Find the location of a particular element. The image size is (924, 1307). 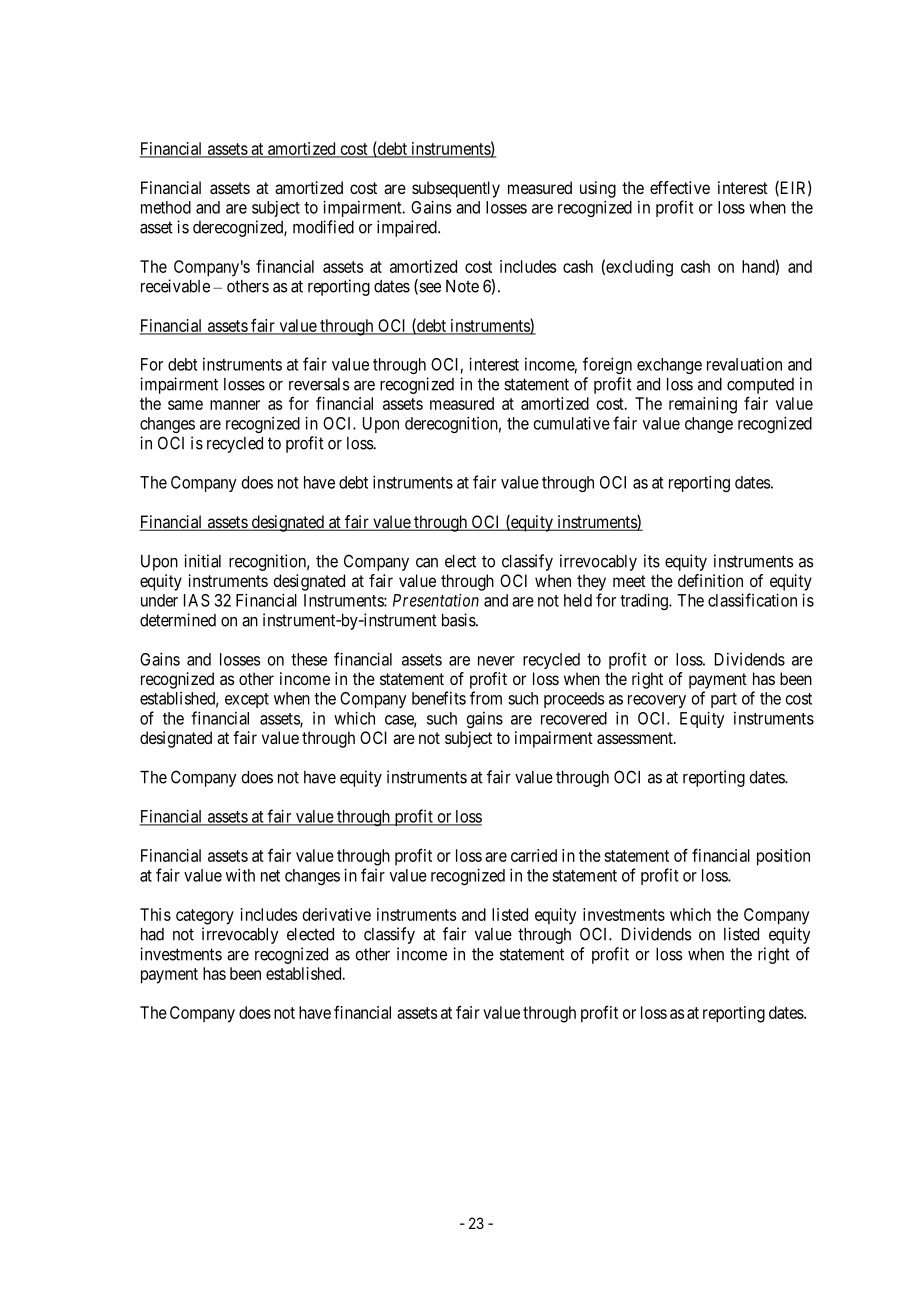

method is located at coordinates (166, 207).
